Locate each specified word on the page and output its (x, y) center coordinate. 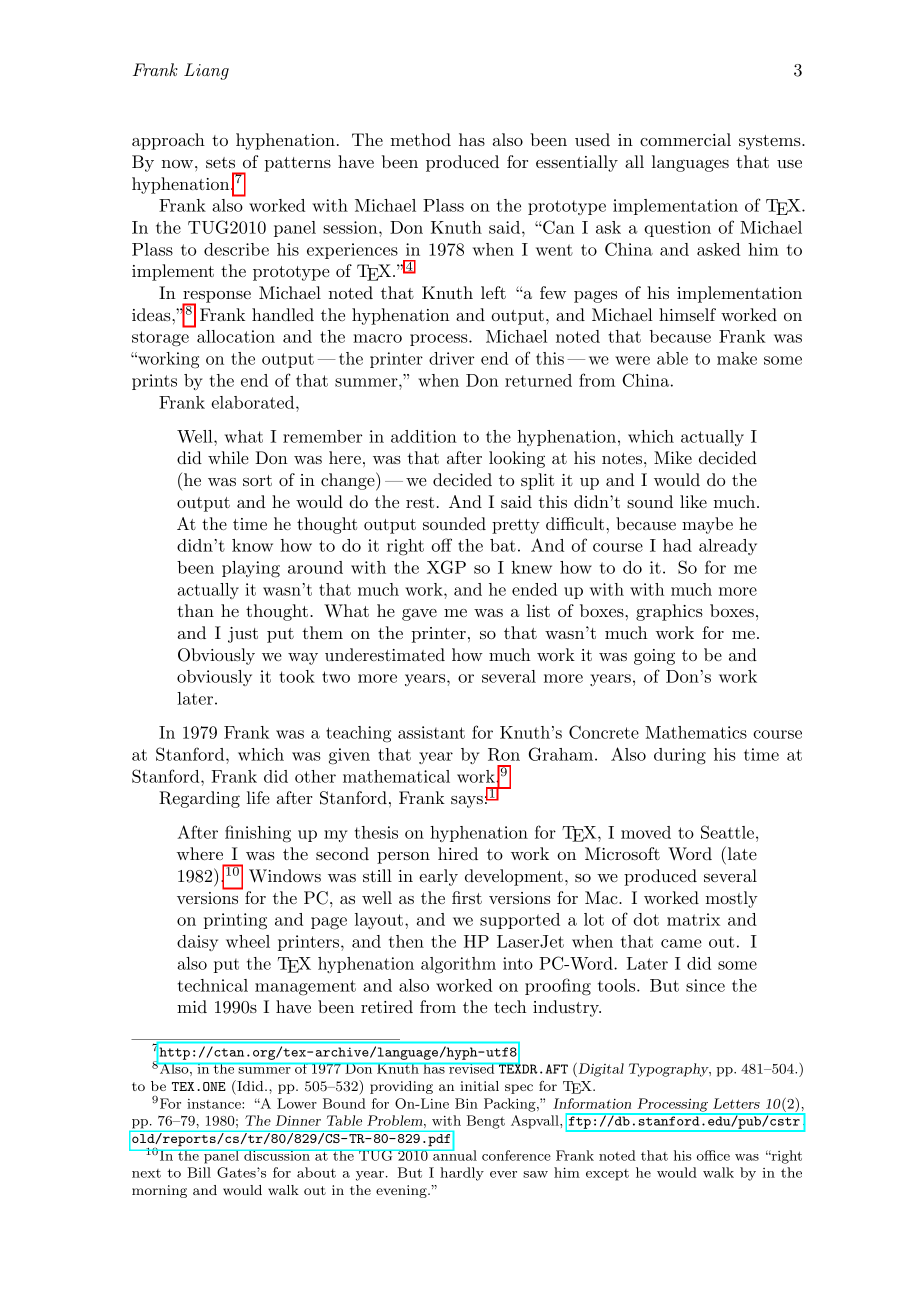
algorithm (458, 965)
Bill (199, 1172)
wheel (248, 941)
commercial (685, 139)
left (493, 292)
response (216, 298)
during (680, 756)
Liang (206, 71)
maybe (707, 525)
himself (687, 314)
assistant (431, 732)
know (252, 545)
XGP (446, 567)
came (681, 943)
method (421, 139)
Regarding (199, 799)
